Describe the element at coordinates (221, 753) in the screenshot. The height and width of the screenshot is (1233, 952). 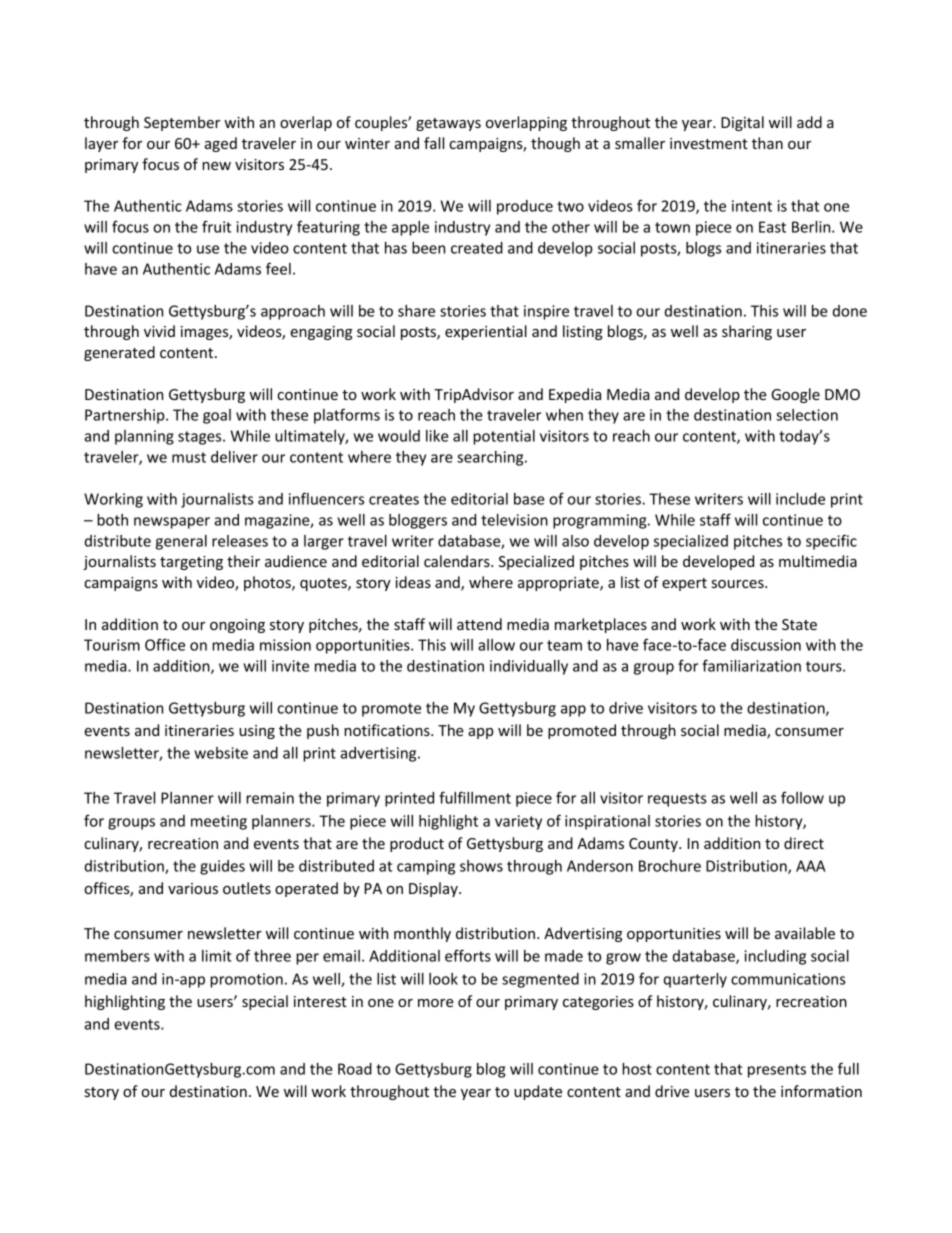
I see `website` at that location.
